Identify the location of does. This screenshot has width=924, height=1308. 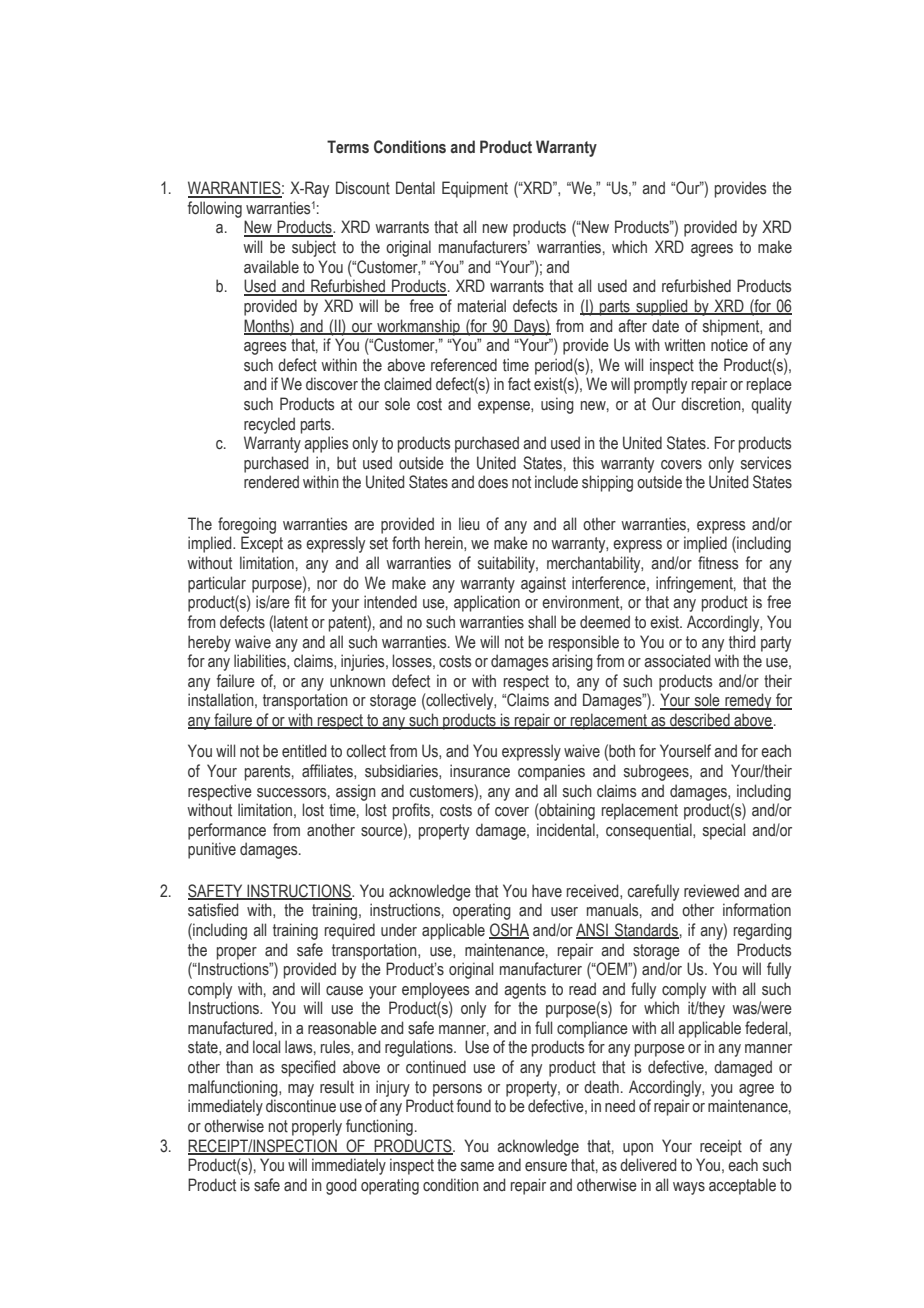
(493, 482).
